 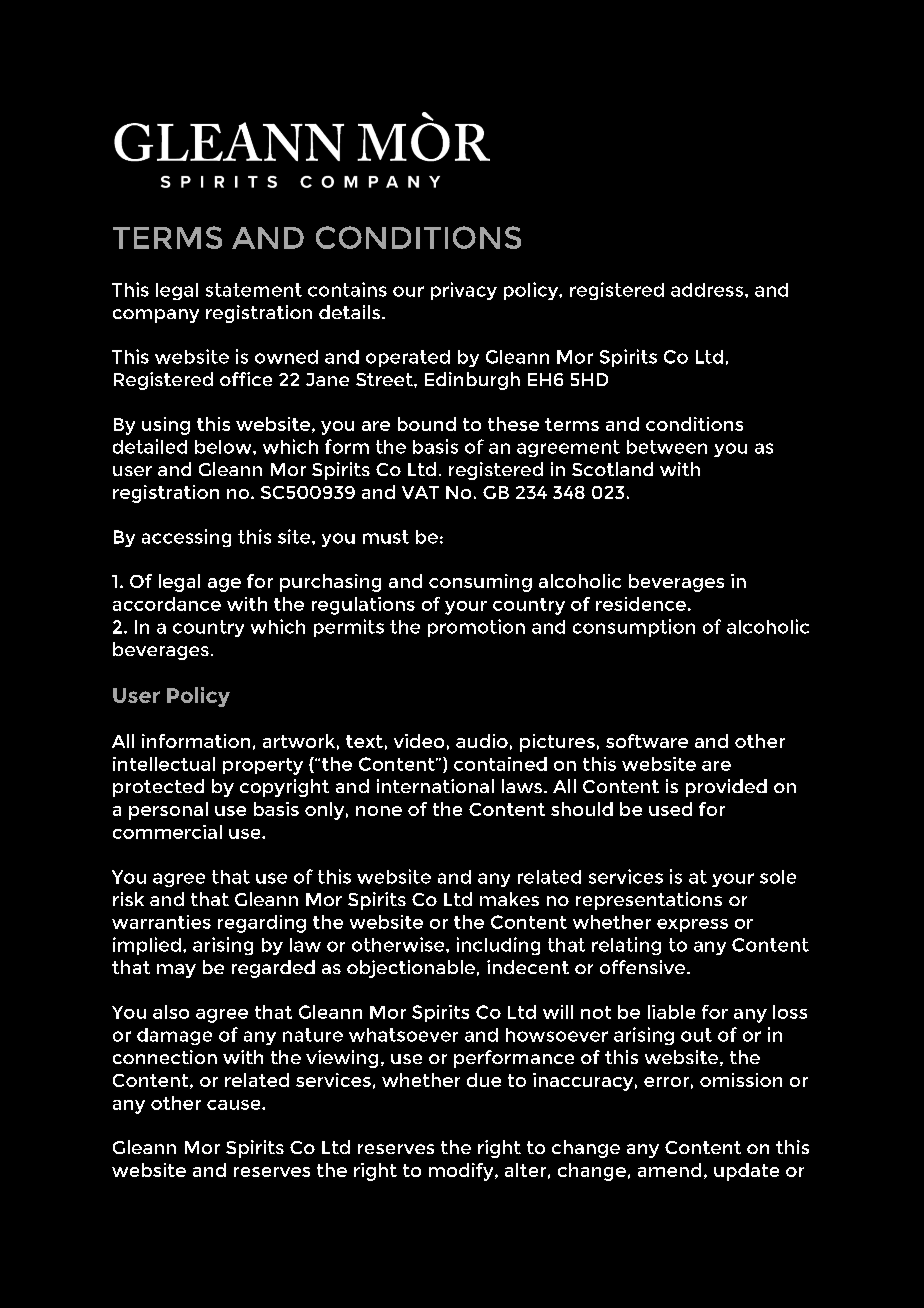 I want to click on makes, so click(x=509, y=899).
